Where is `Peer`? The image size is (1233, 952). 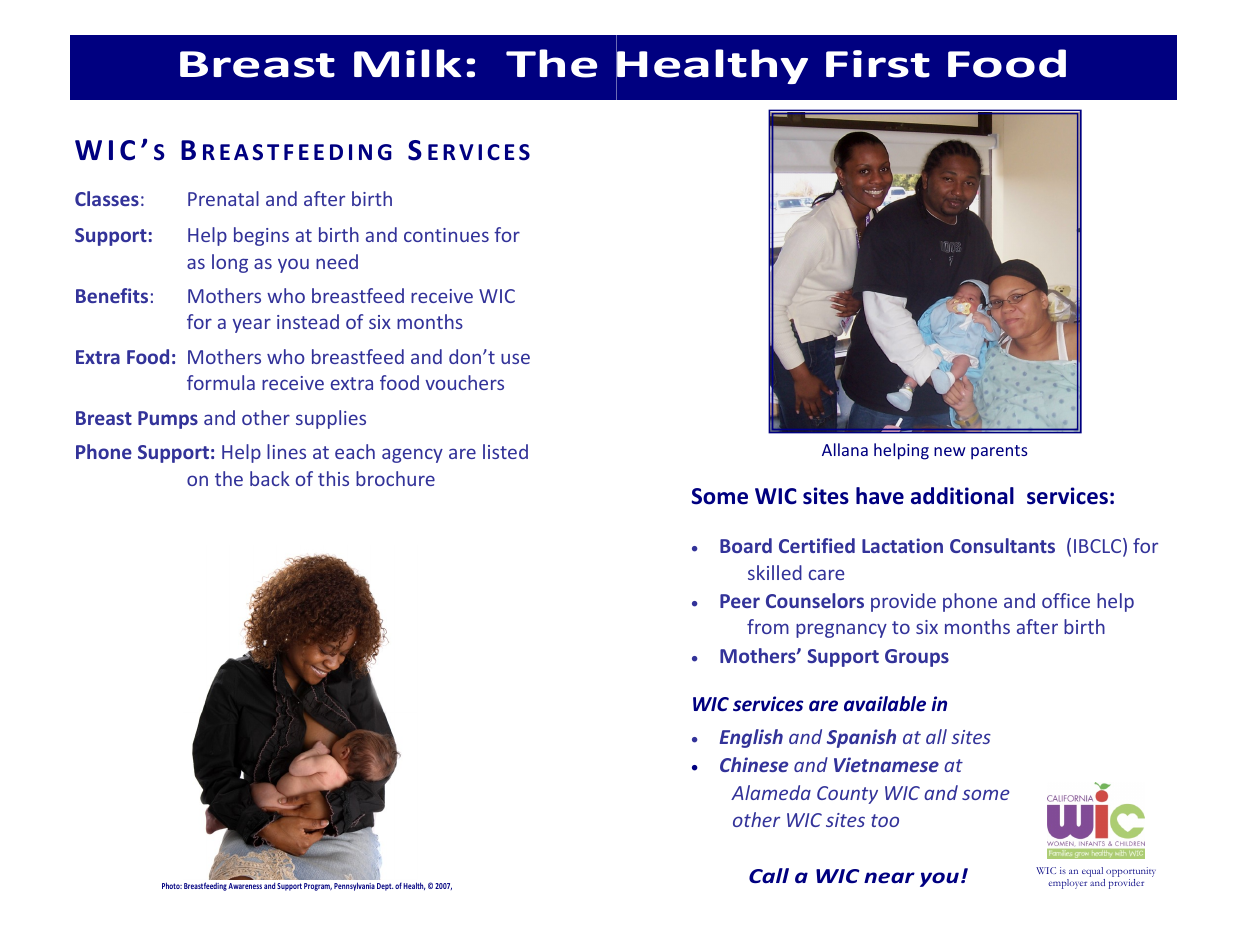
Peer is located at coordinates (740, 601).
